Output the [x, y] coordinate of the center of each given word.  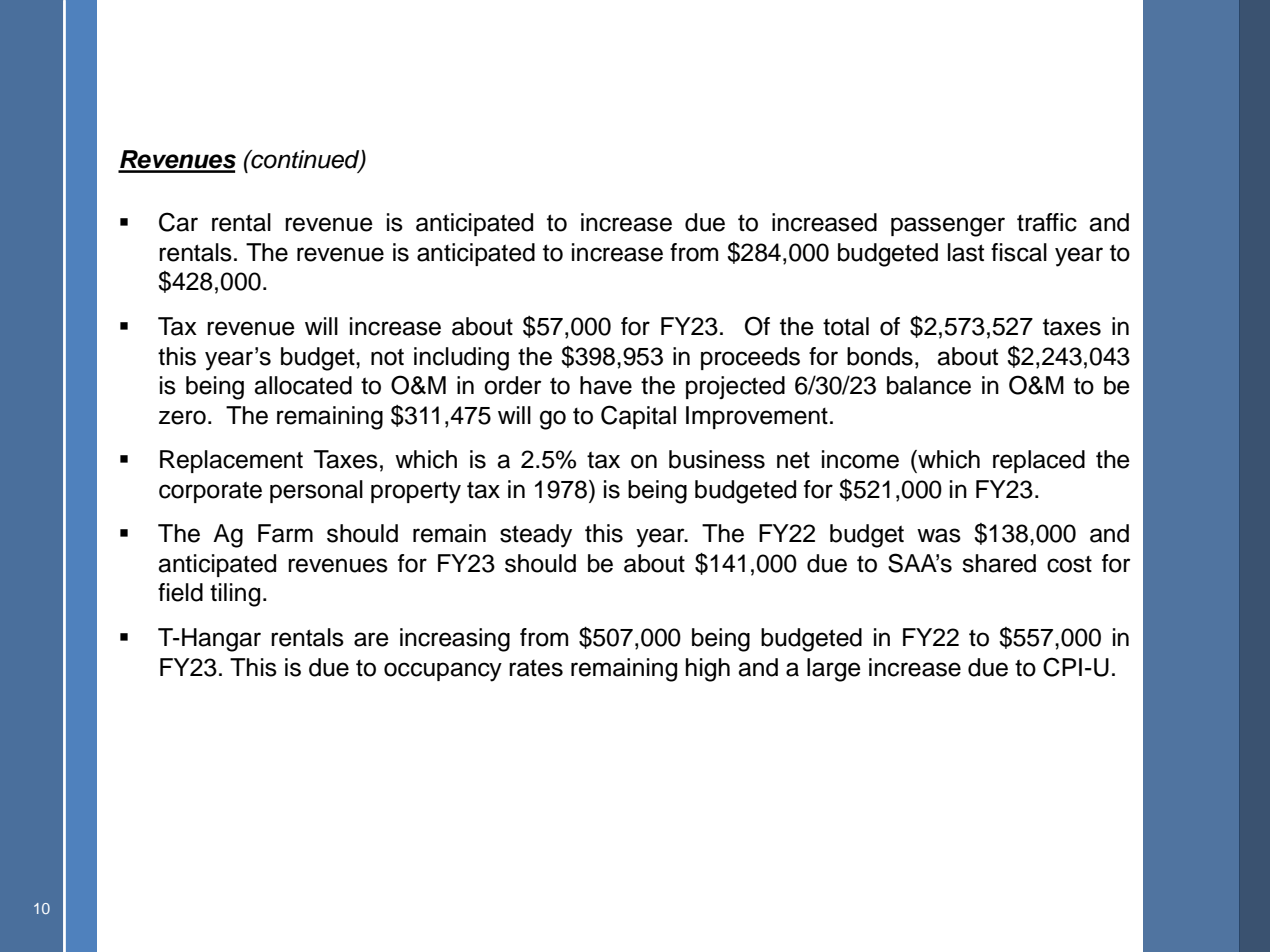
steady [536, 536]
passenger [948, 227]
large [834, 670]
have [606, 385]
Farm [285, 533]
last [966, 252]
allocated [303, 385]
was [939, 535]
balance [929, 385]
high [708, 670]
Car [178, 222]
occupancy [443, 672]
